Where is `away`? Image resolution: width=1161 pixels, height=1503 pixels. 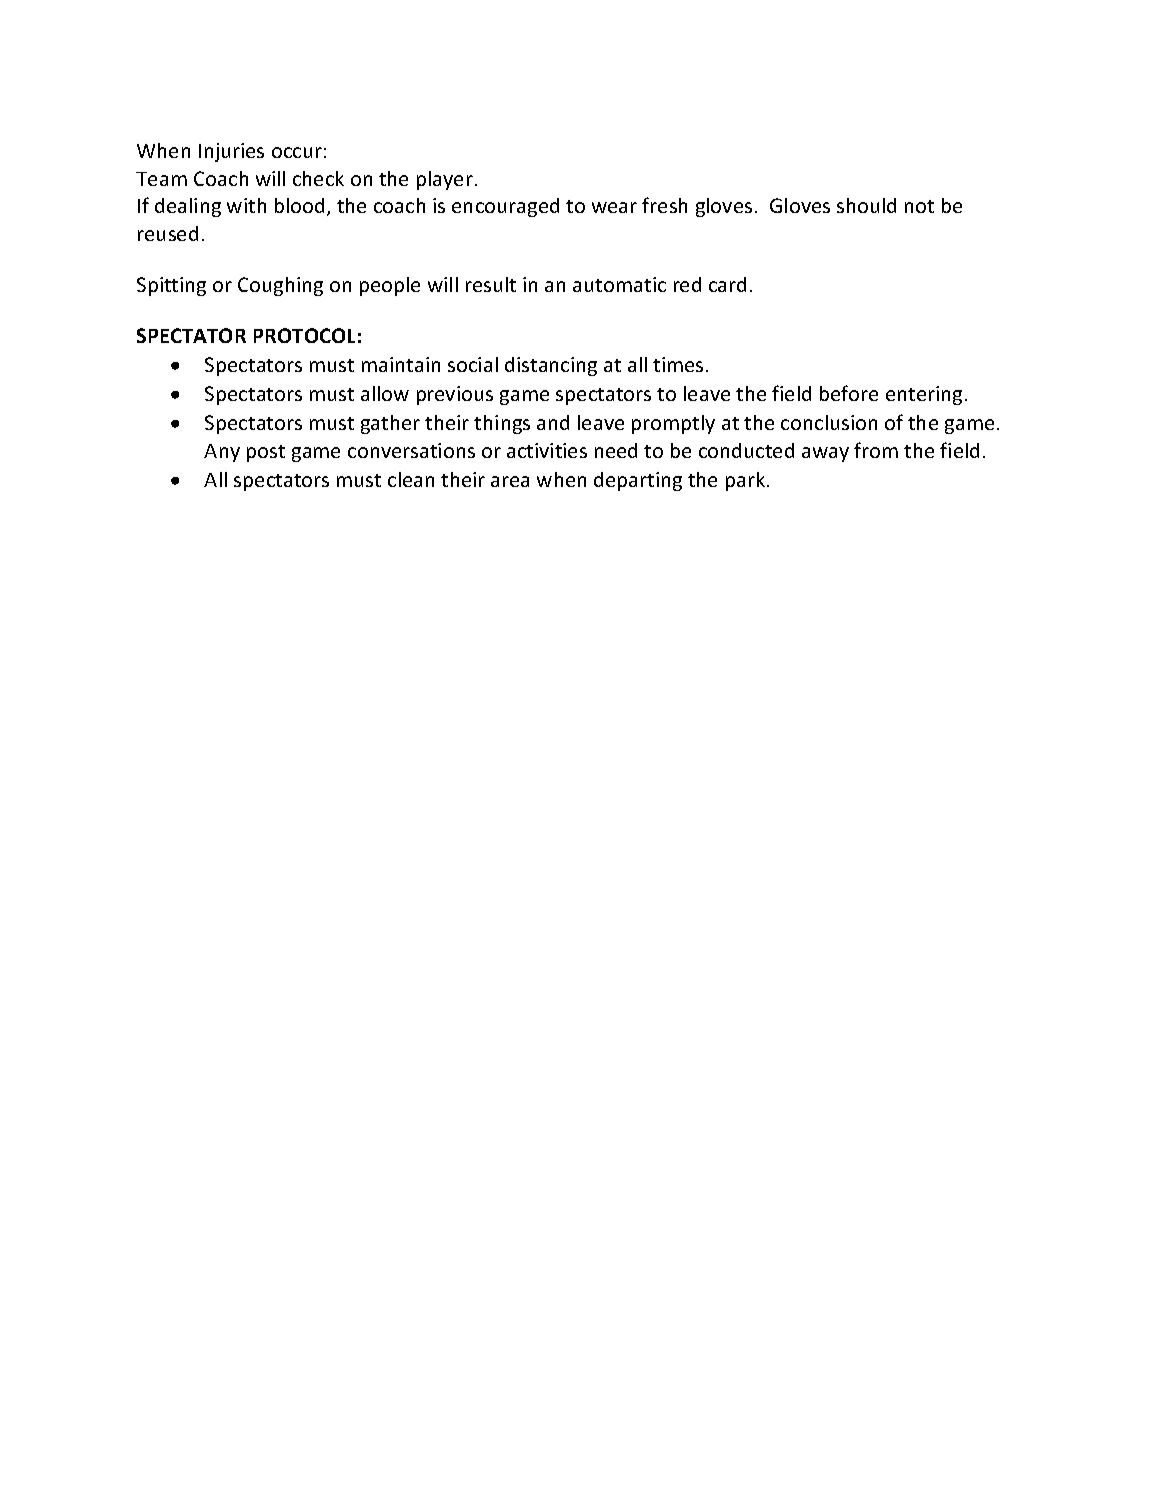
away is located at coordinates (825, 454).
